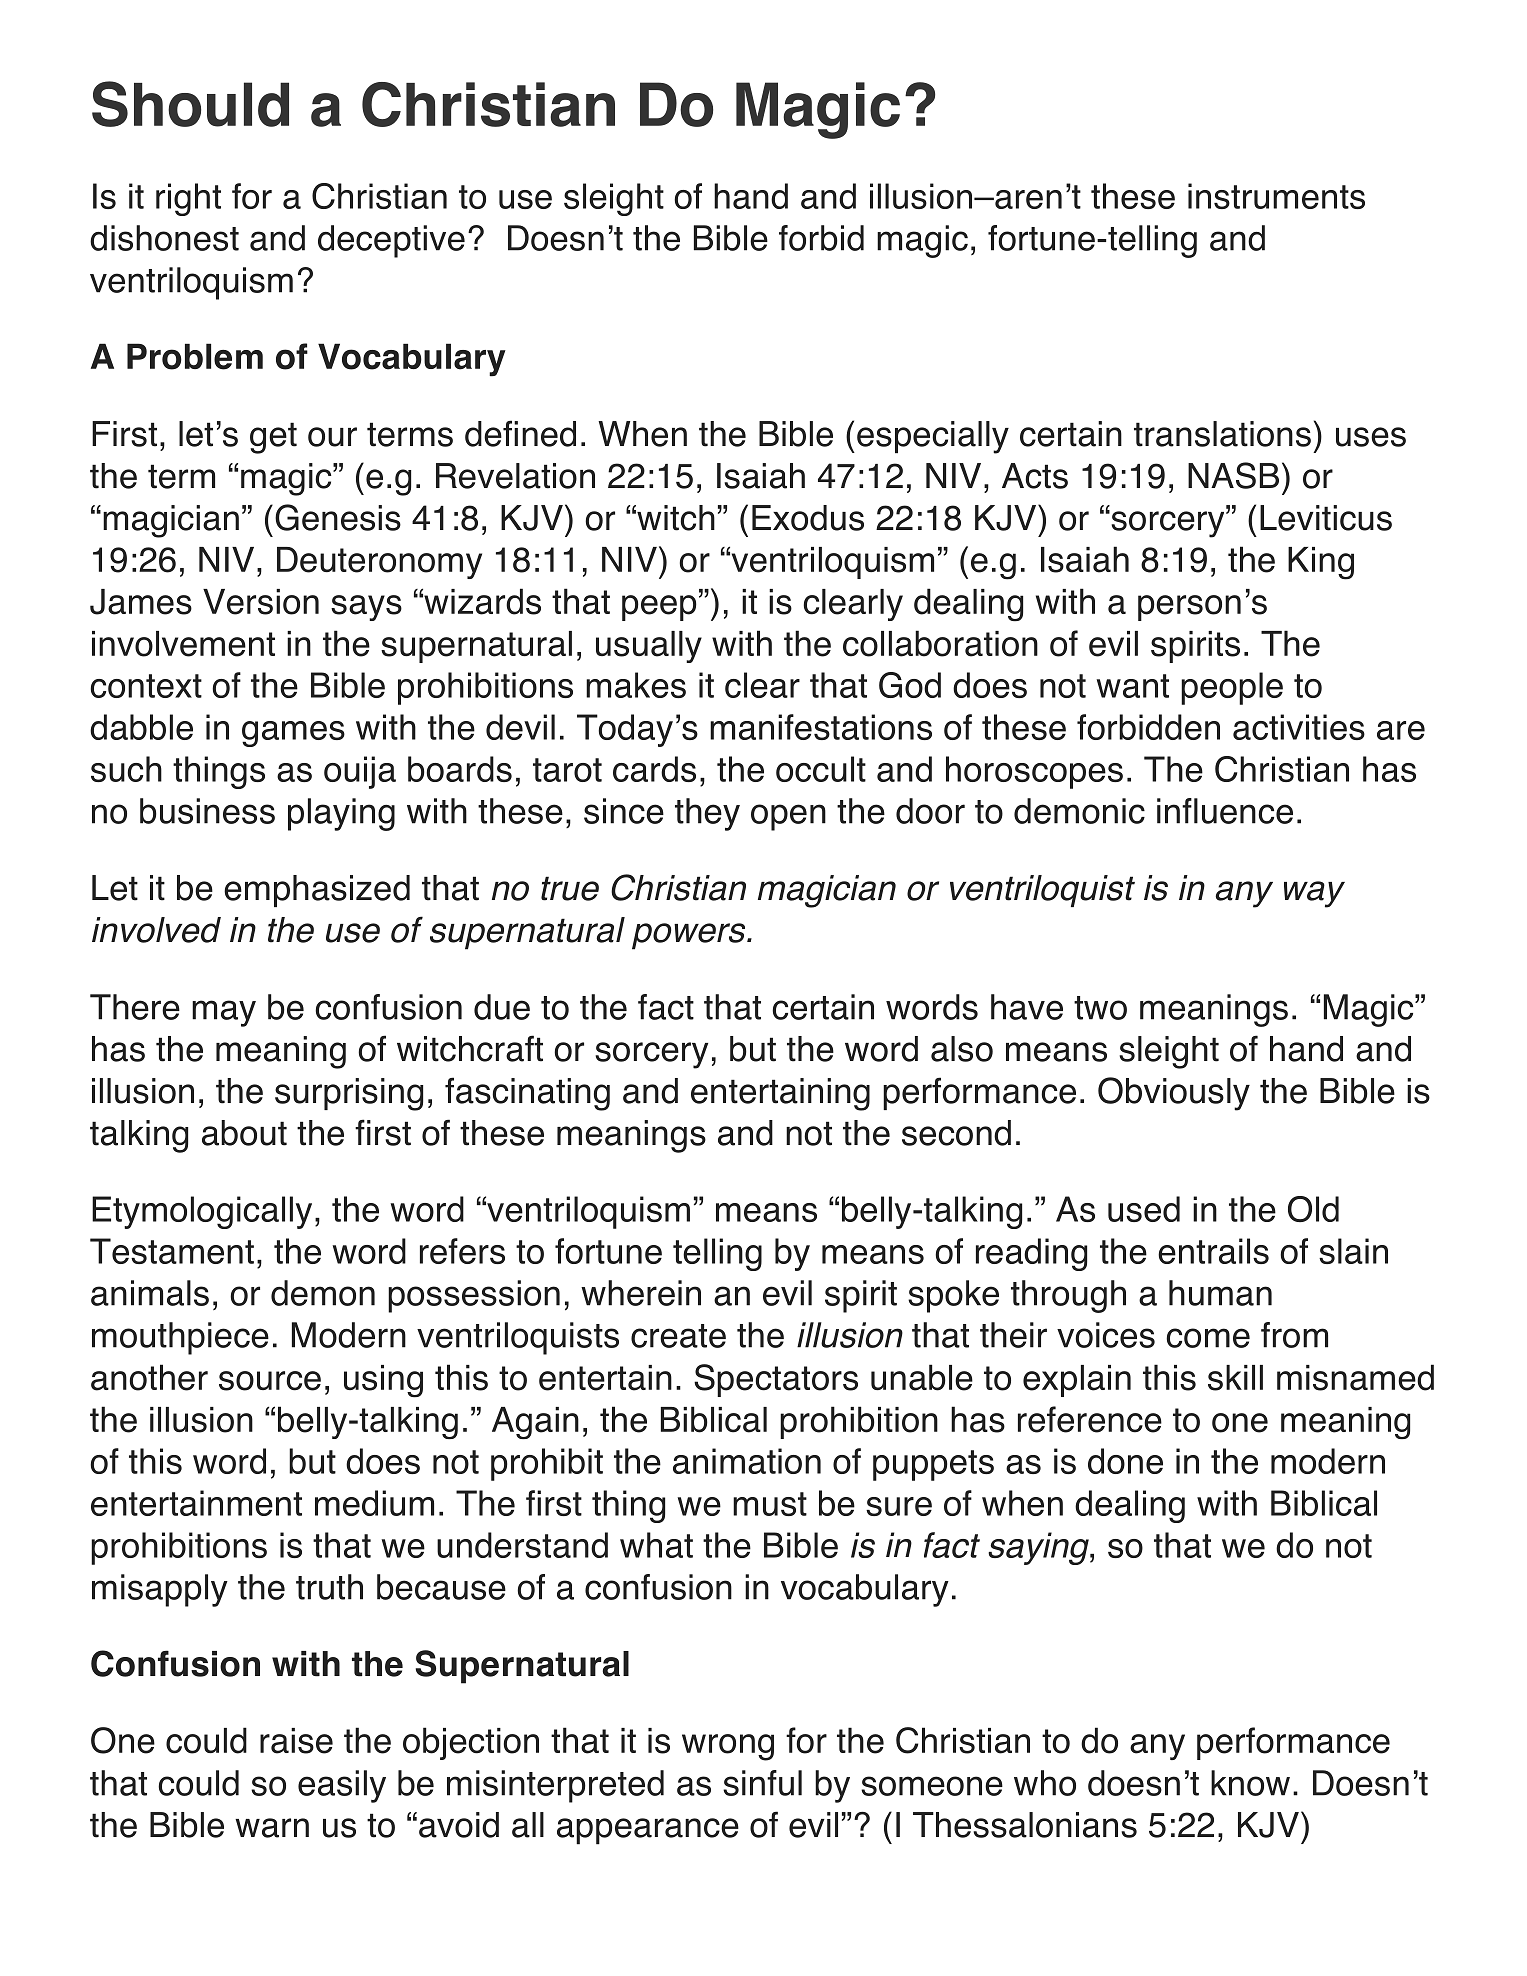 The width and height of the screenshot is (1527, 1976). Describe the element at coordinates (1276, 196) in the screenshot. I see `instruments` at that location.
